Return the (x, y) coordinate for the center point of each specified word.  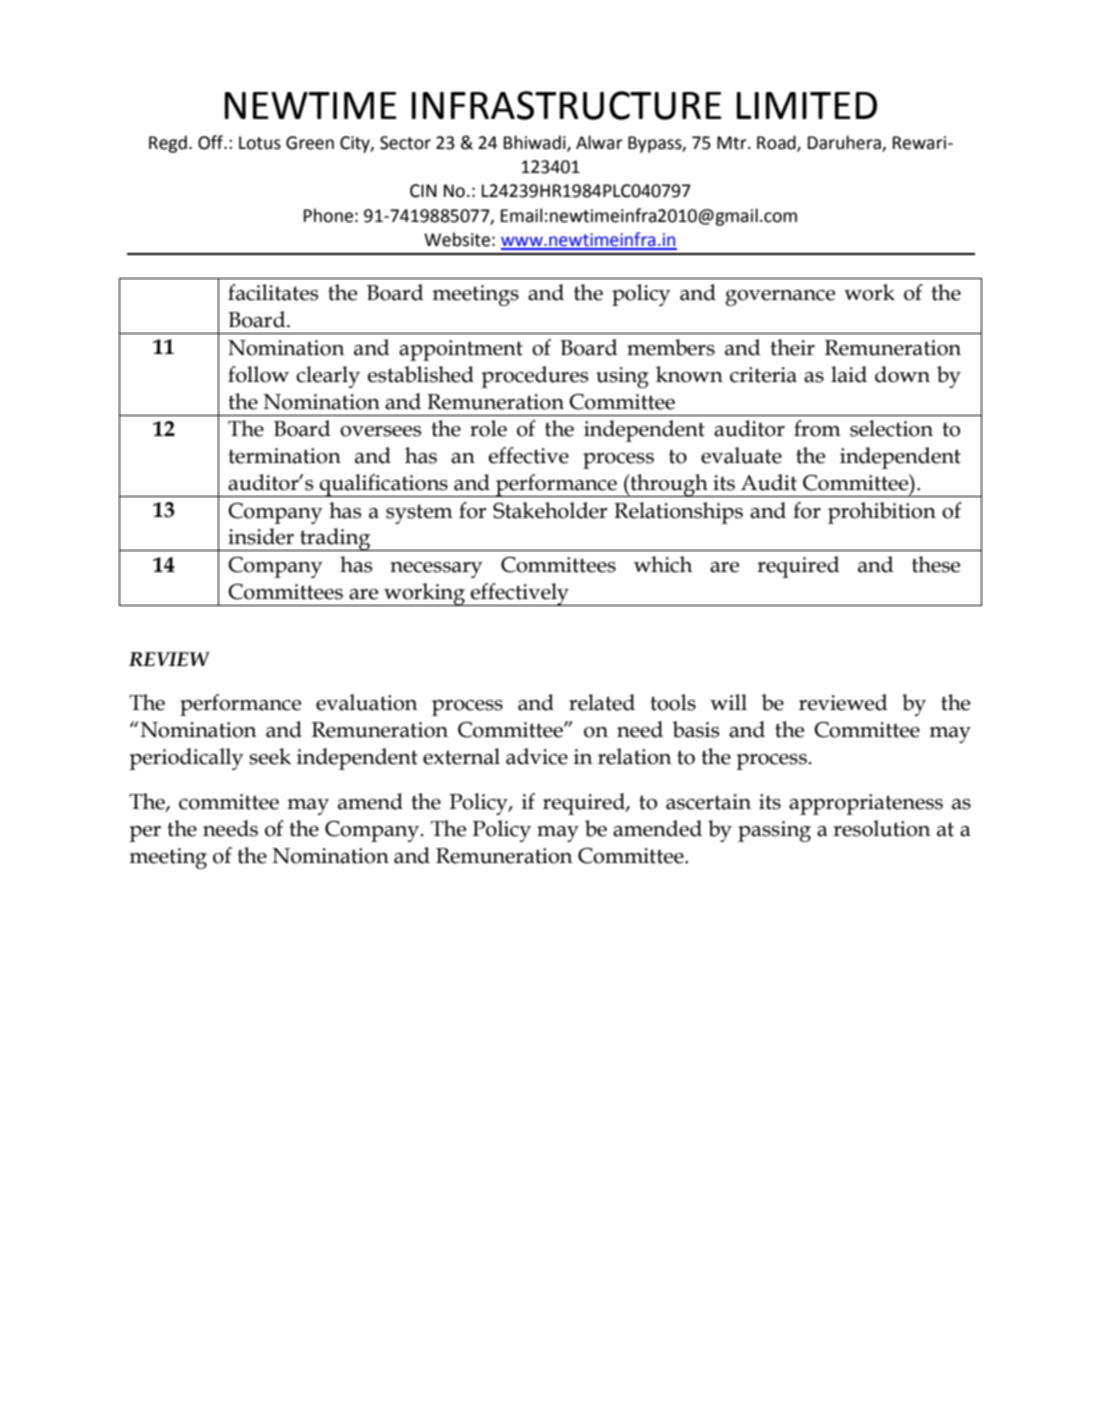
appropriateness (866, 804)
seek (270, 756)
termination (284, 456)
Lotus (260, 143)
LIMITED (807, 105)
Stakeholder (550, 510)
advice (537, 756)
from (817, 428)
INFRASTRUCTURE (567, 105)
